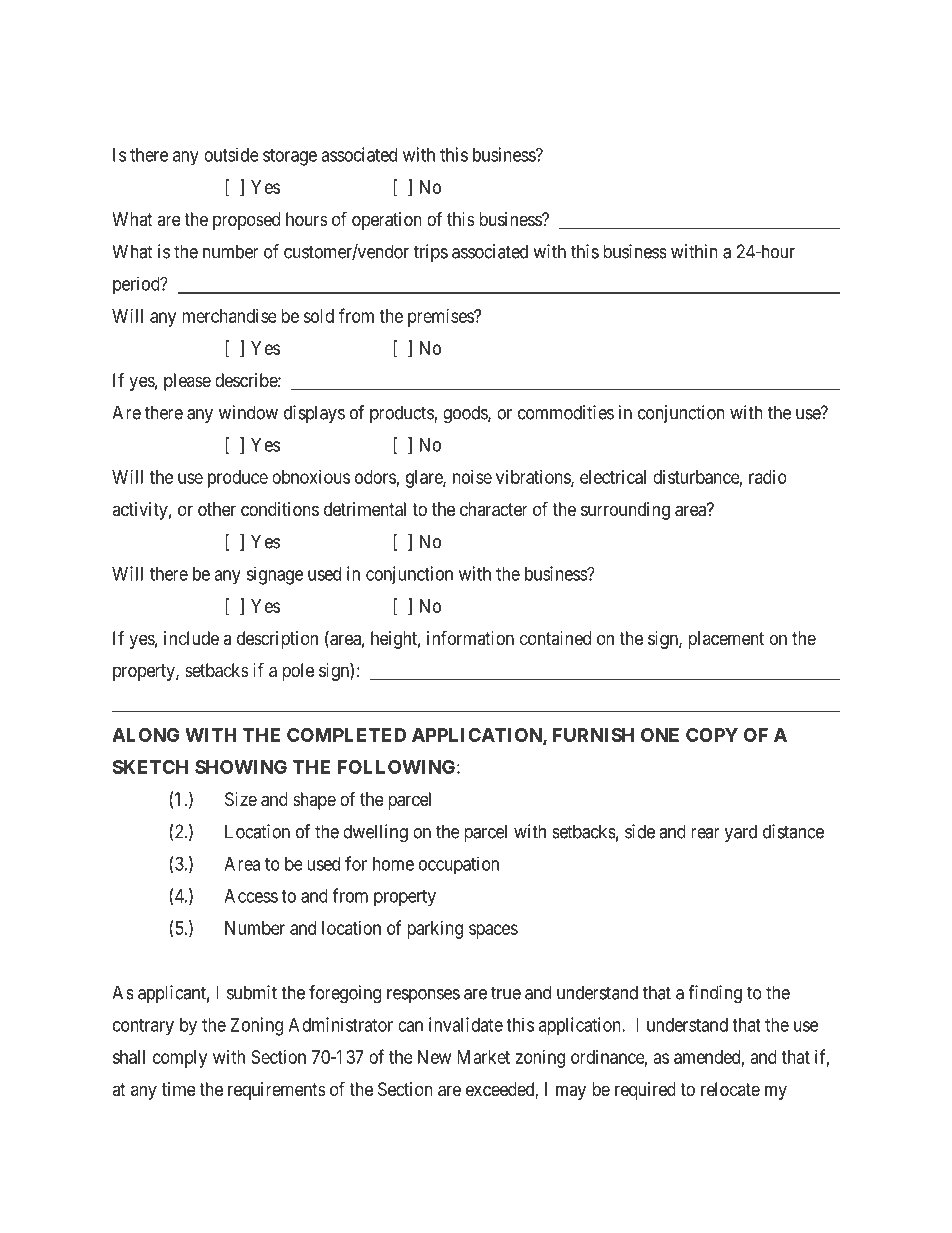 This screenshot has height=1233, width=952. What do you see at coordinates (431, 253) in the screenshot?
I see `trips` at bounding box center [431, 253].
